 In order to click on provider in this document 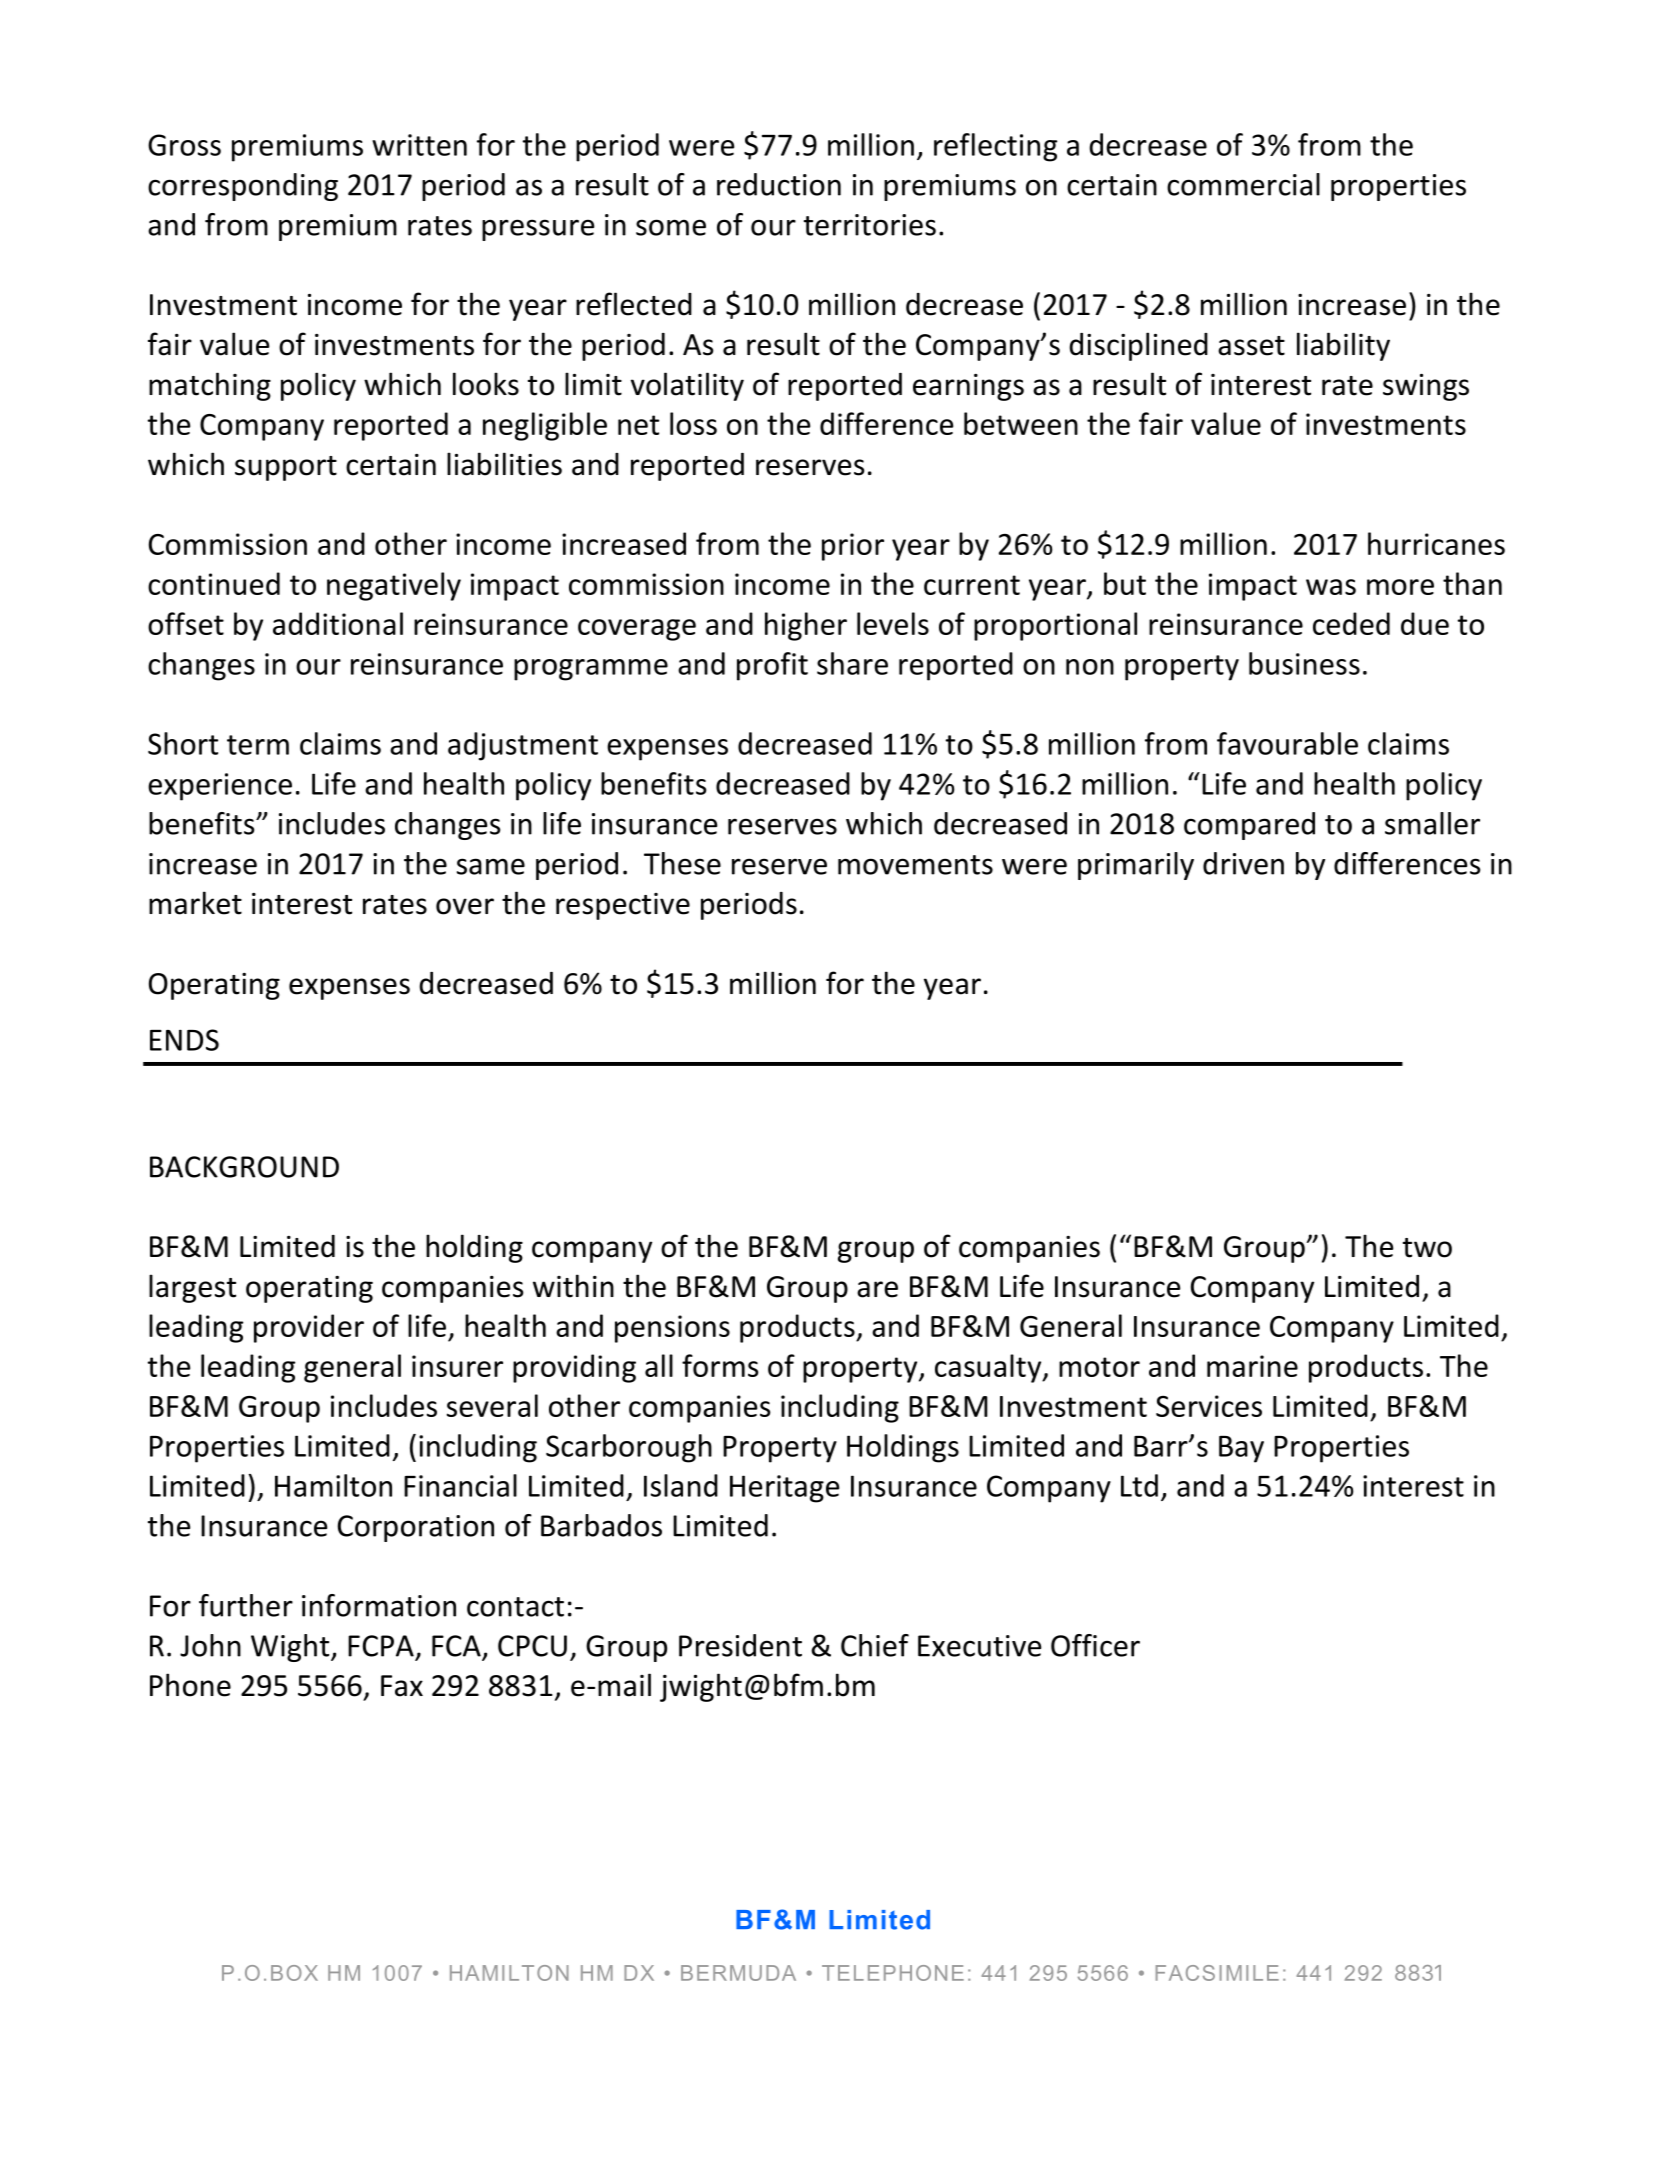, I will do `click(309, 1328)`.
